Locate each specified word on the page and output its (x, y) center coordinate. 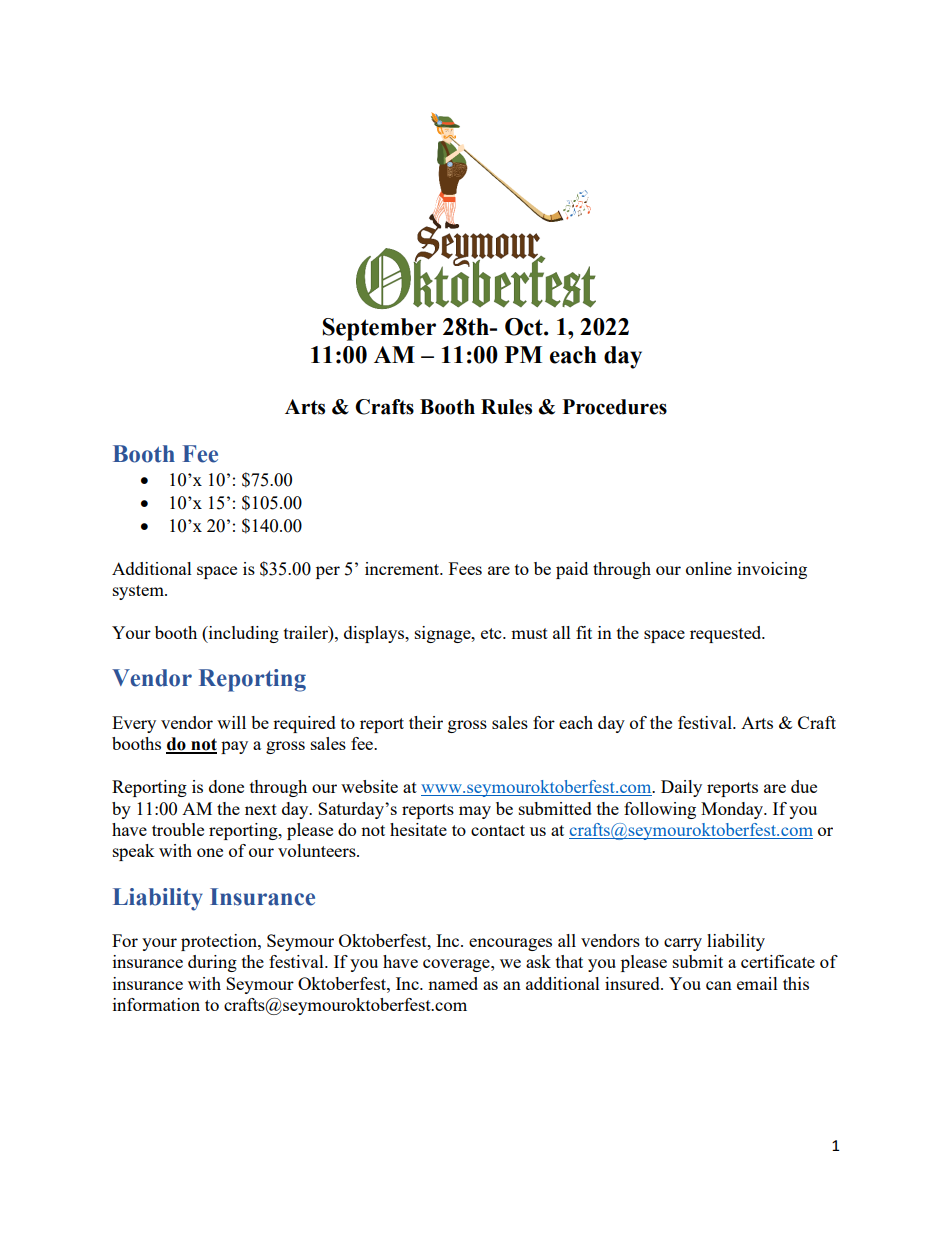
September (379, 329)
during (212, 963)
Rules (506, 407)
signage (444, 634)
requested (727, 634)
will (231, 722)
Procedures (615, 407)
